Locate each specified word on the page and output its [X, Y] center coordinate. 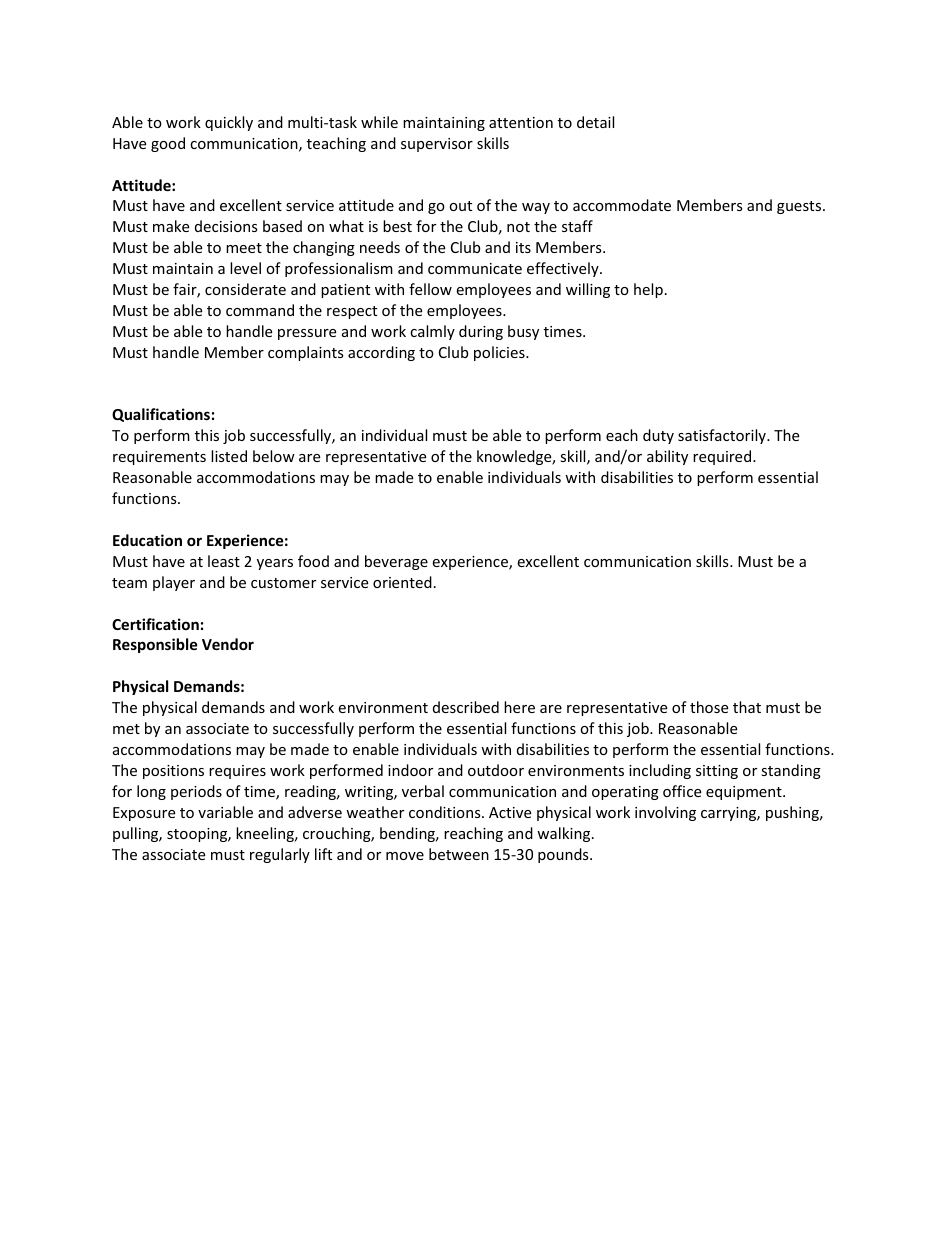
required [723, 457]
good [168, 144]
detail [595, 122]
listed [229, 456]
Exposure [144, 814]
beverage [396, 562]
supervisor [437, 145]
